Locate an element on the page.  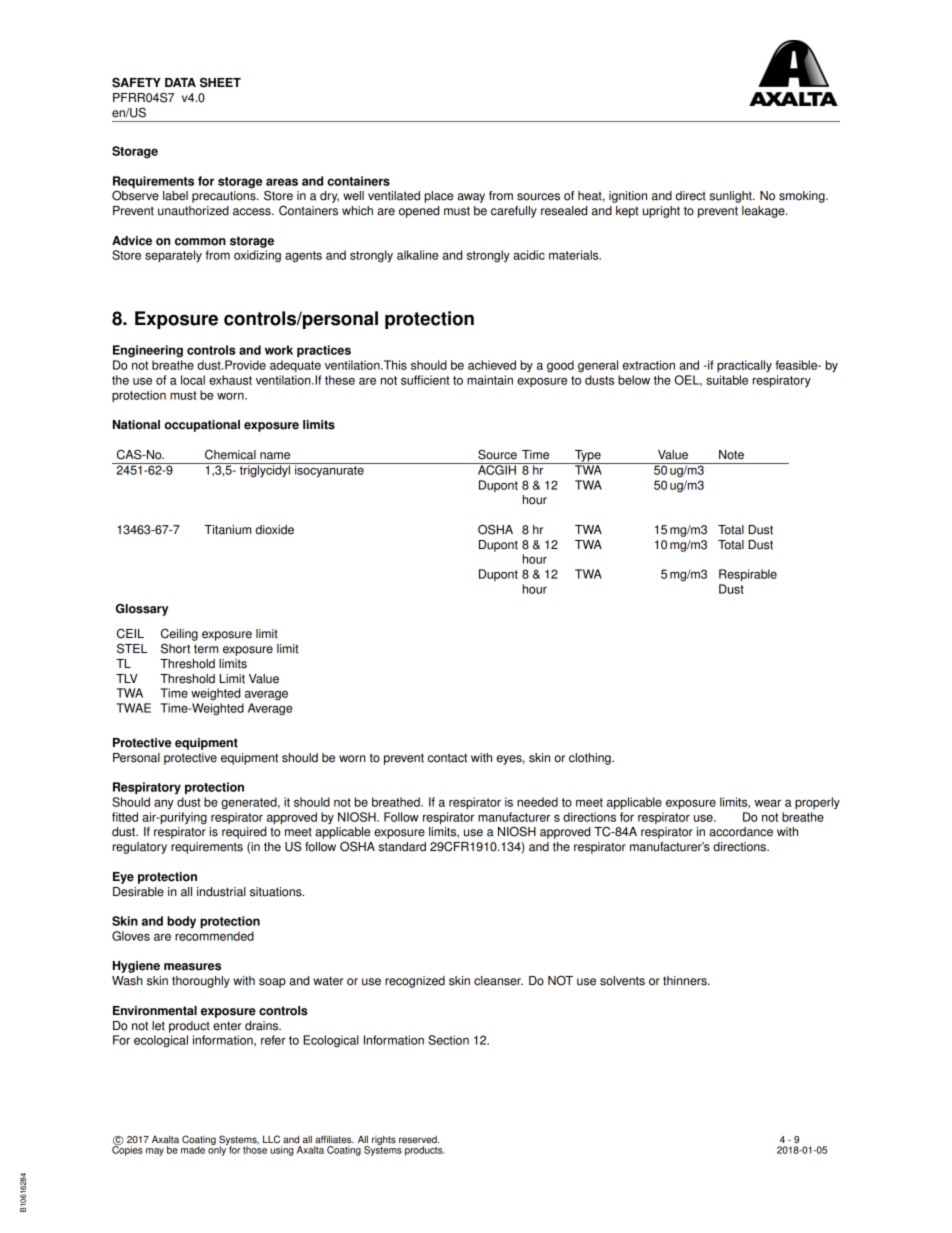
sunlight is located at coordinates (731, 197).
